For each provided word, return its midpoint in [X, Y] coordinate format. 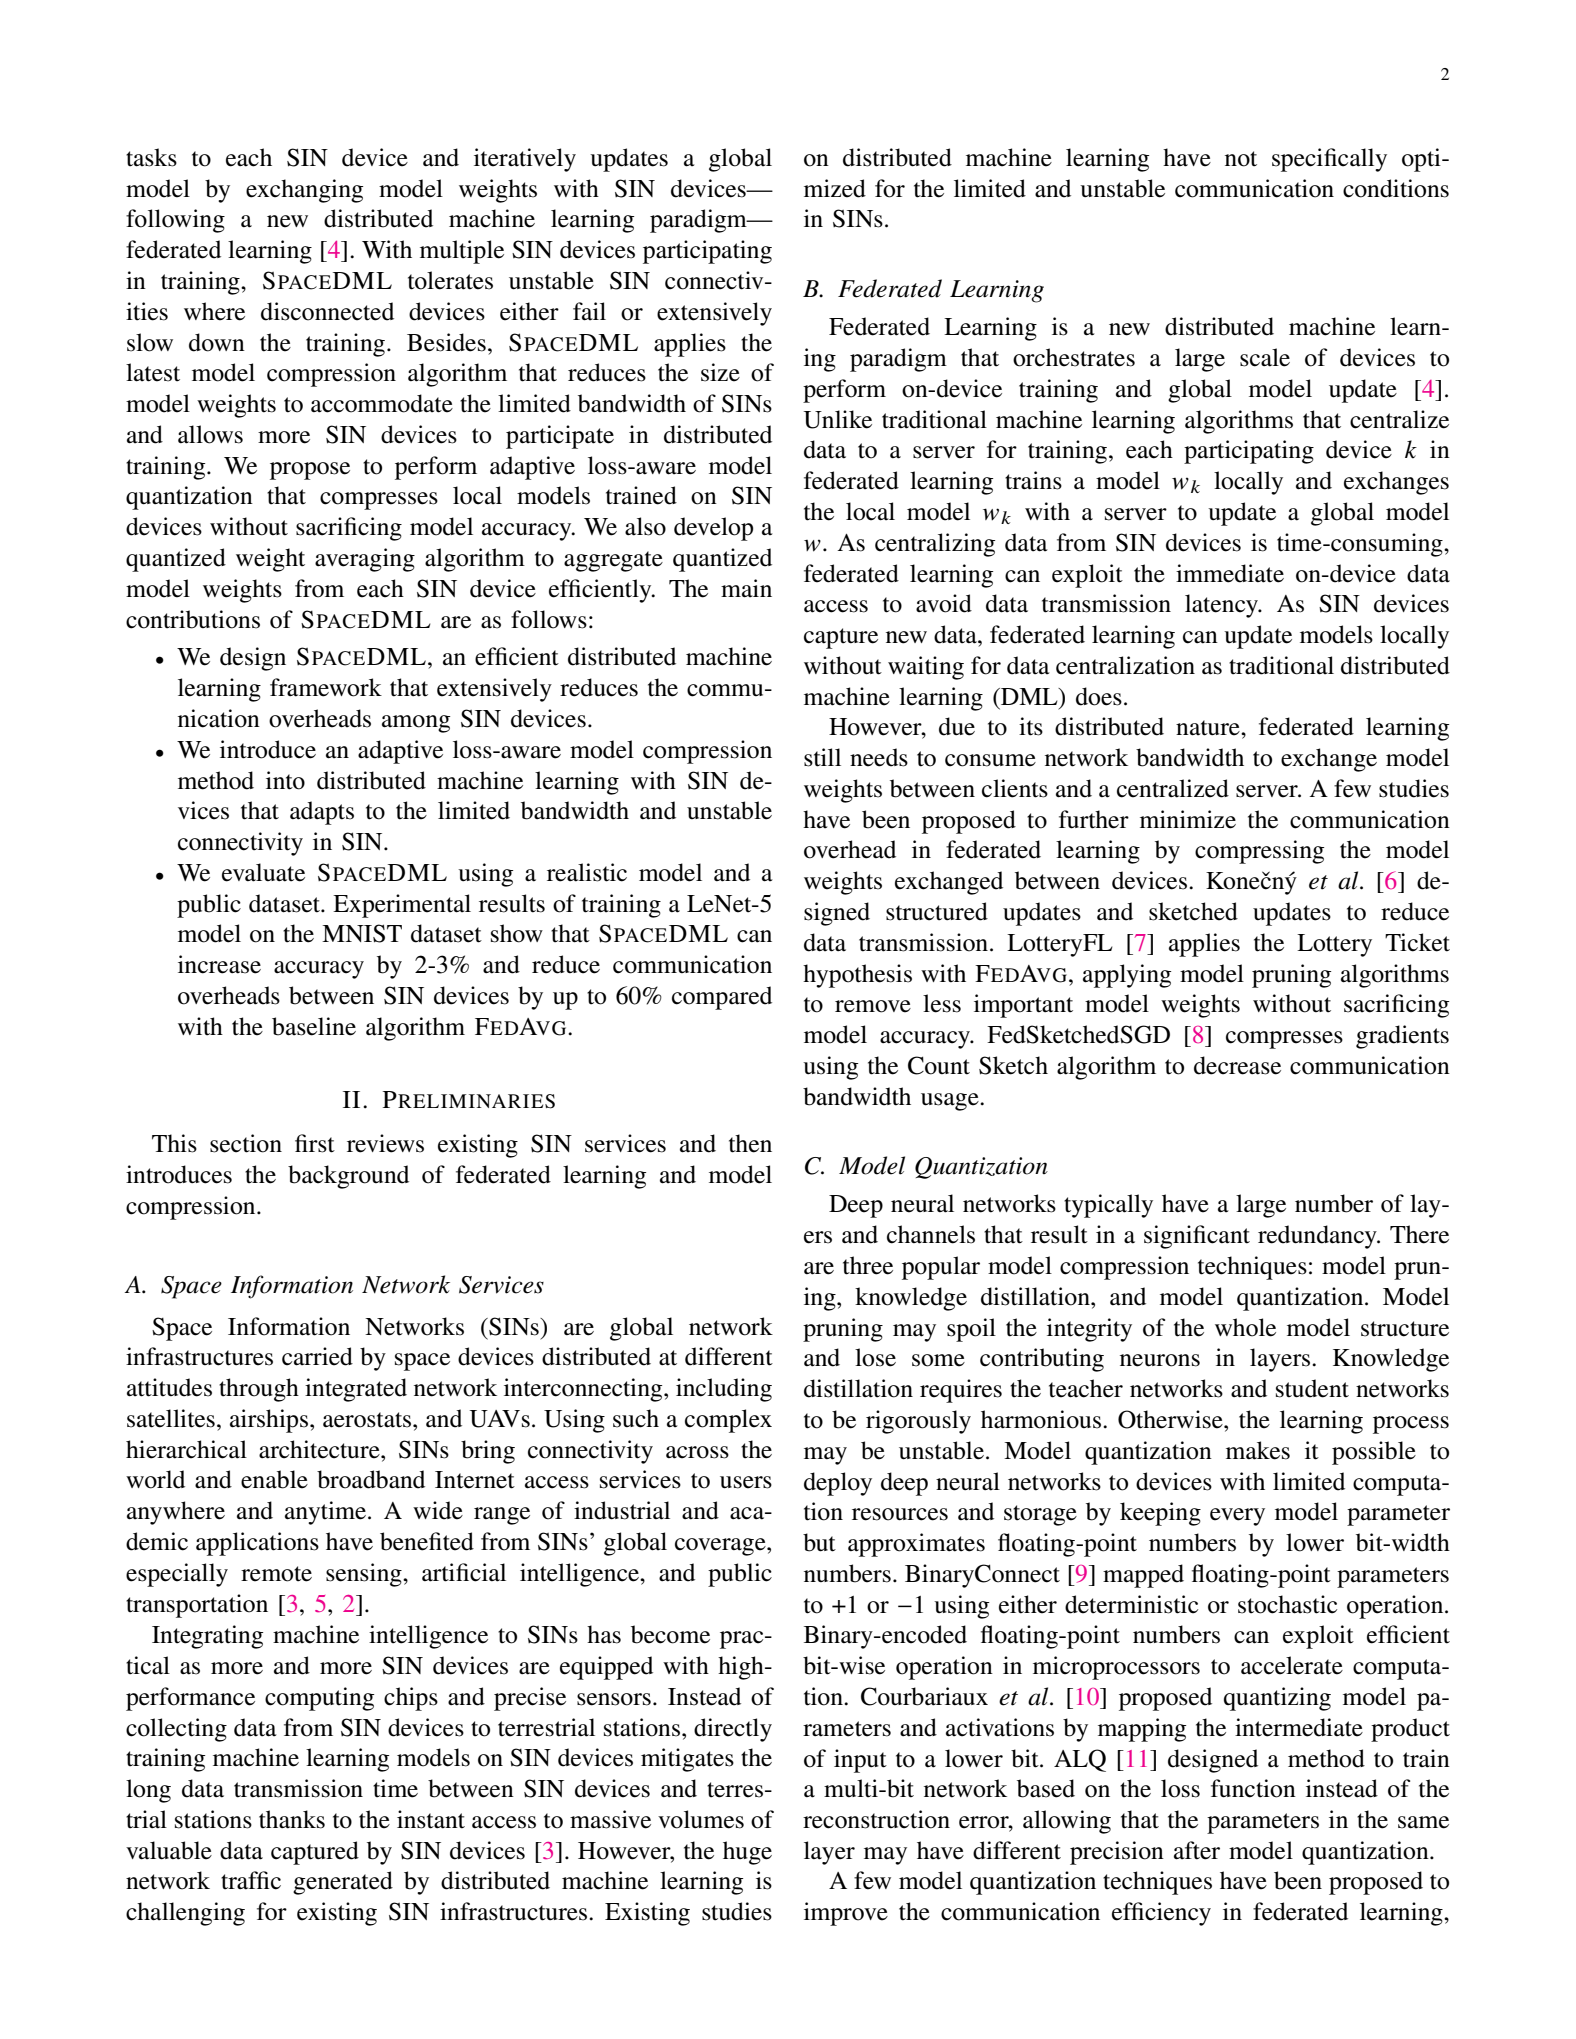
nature [1209, 728]
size [720, 372]
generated [343, 1883]
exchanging [304, 191]
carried [317, 1356]
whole [1245, 1327]
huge [747, 1853]
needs [879, 757]
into [285, 780]
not [1241, 159]
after [1197, 1850]
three [868, 1265]
